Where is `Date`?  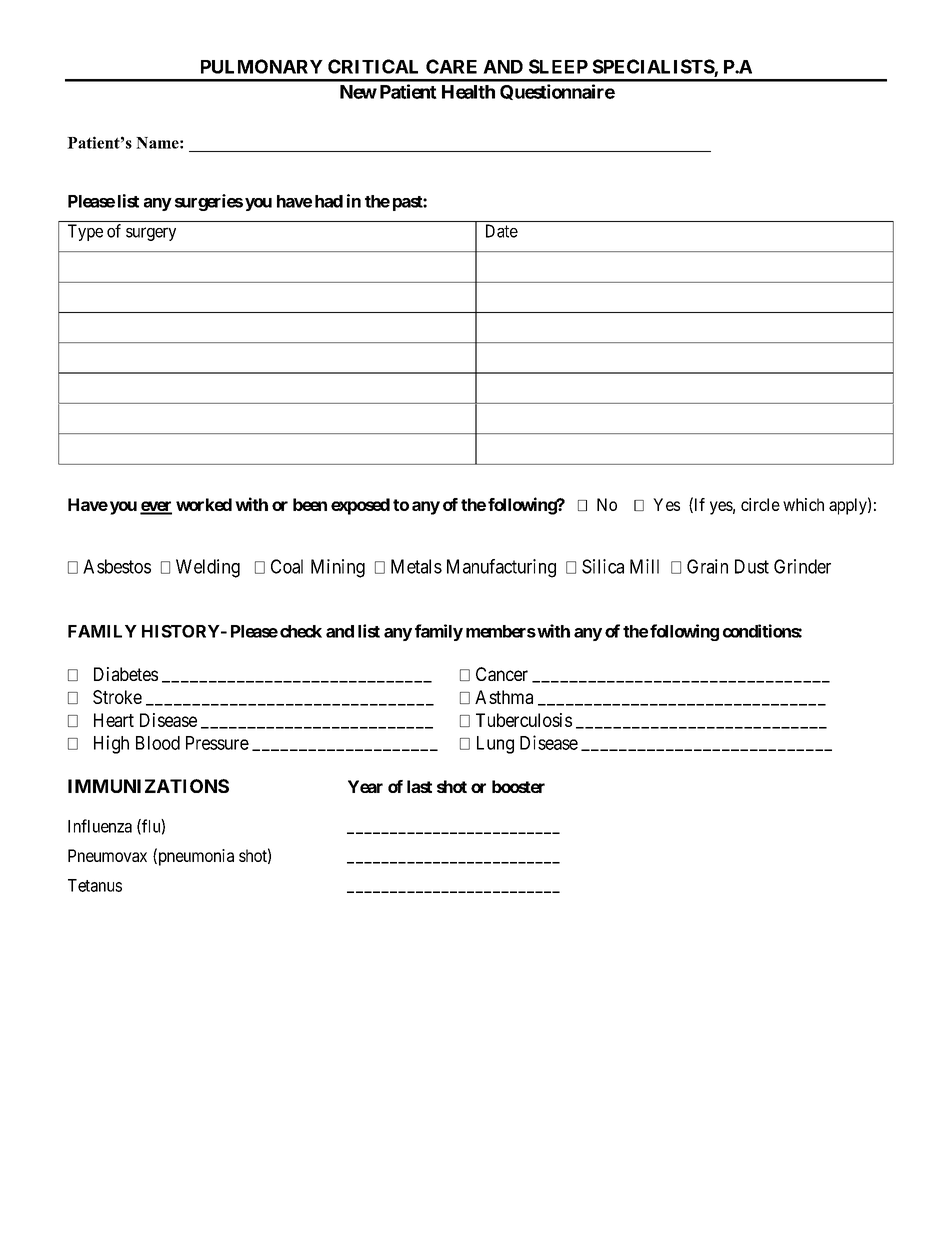
Date is located at coordinates (502, 231).
